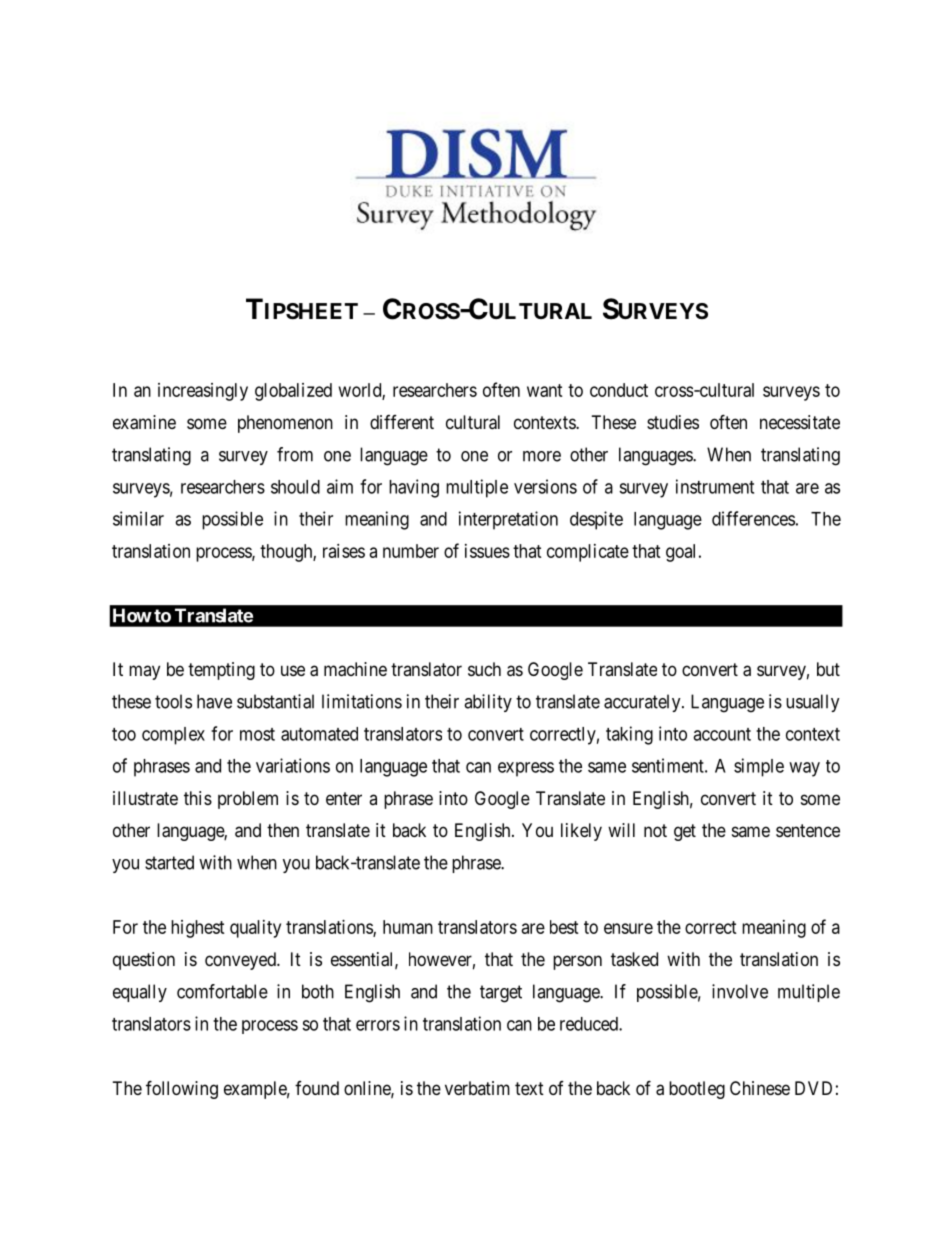 Image resolution: width=952 pixels, height=1233 pixels. What do you see at coordinates (257, 734) in the document?
I see `most` at bounding box center [257, 734].
